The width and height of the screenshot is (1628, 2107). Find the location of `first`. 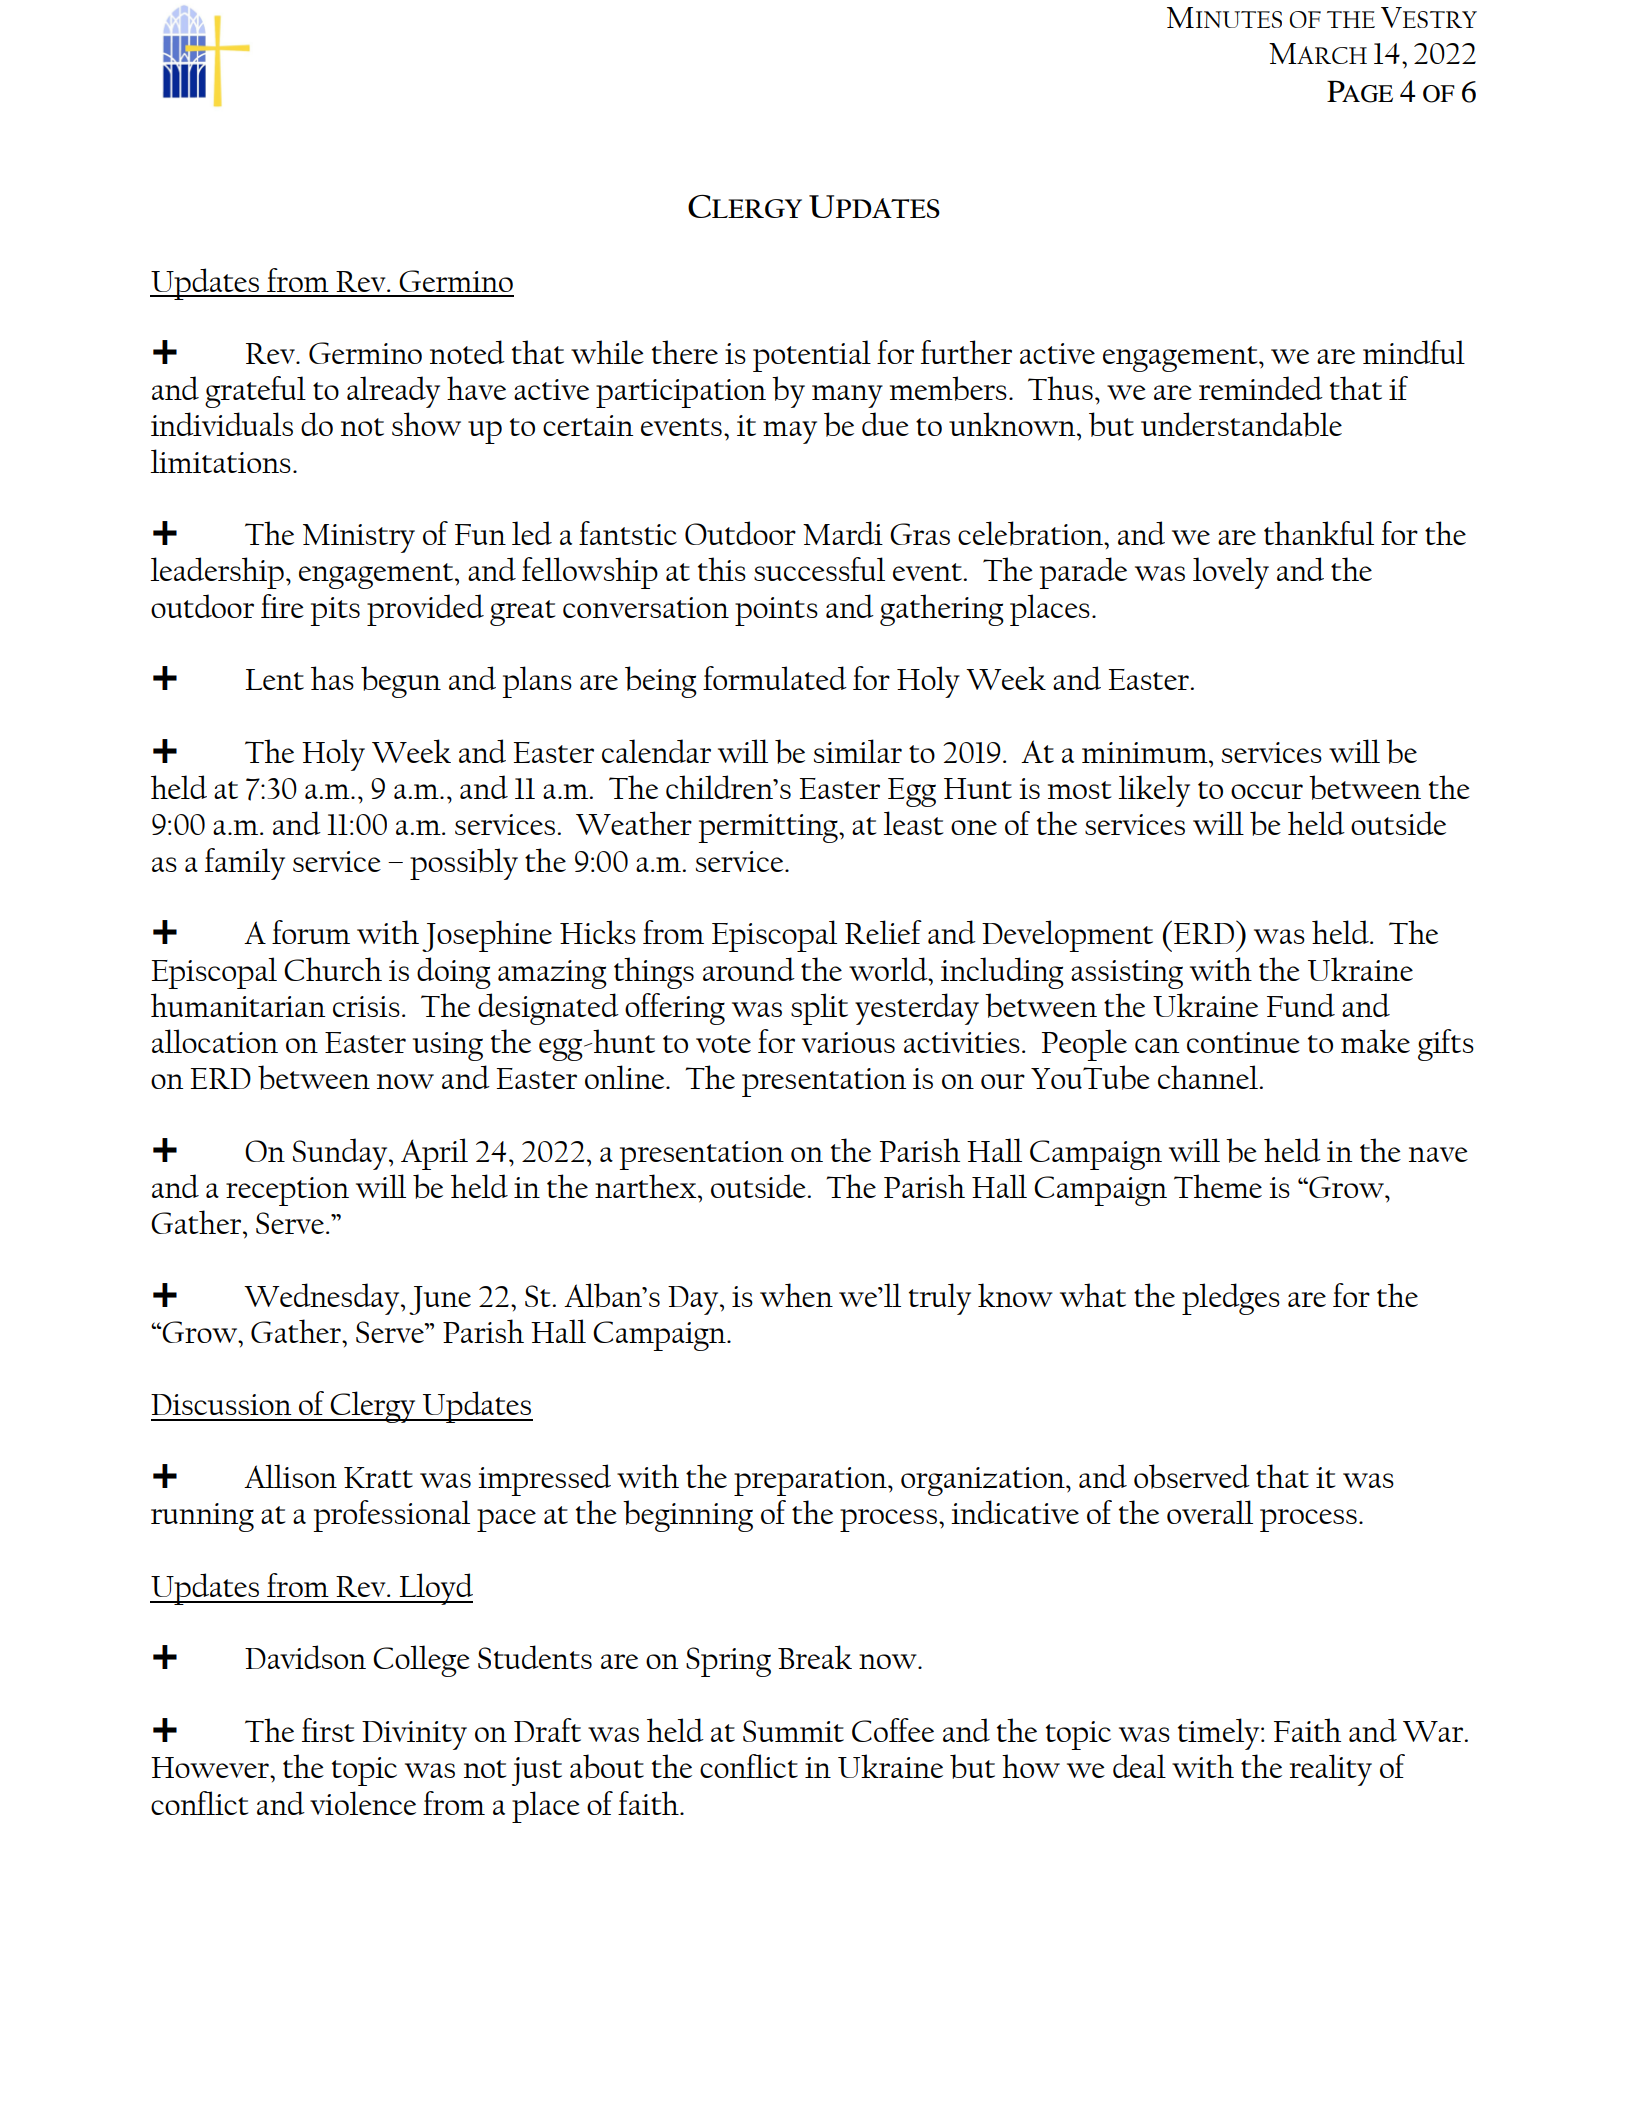

first is located at coordinates (328, 1730).
